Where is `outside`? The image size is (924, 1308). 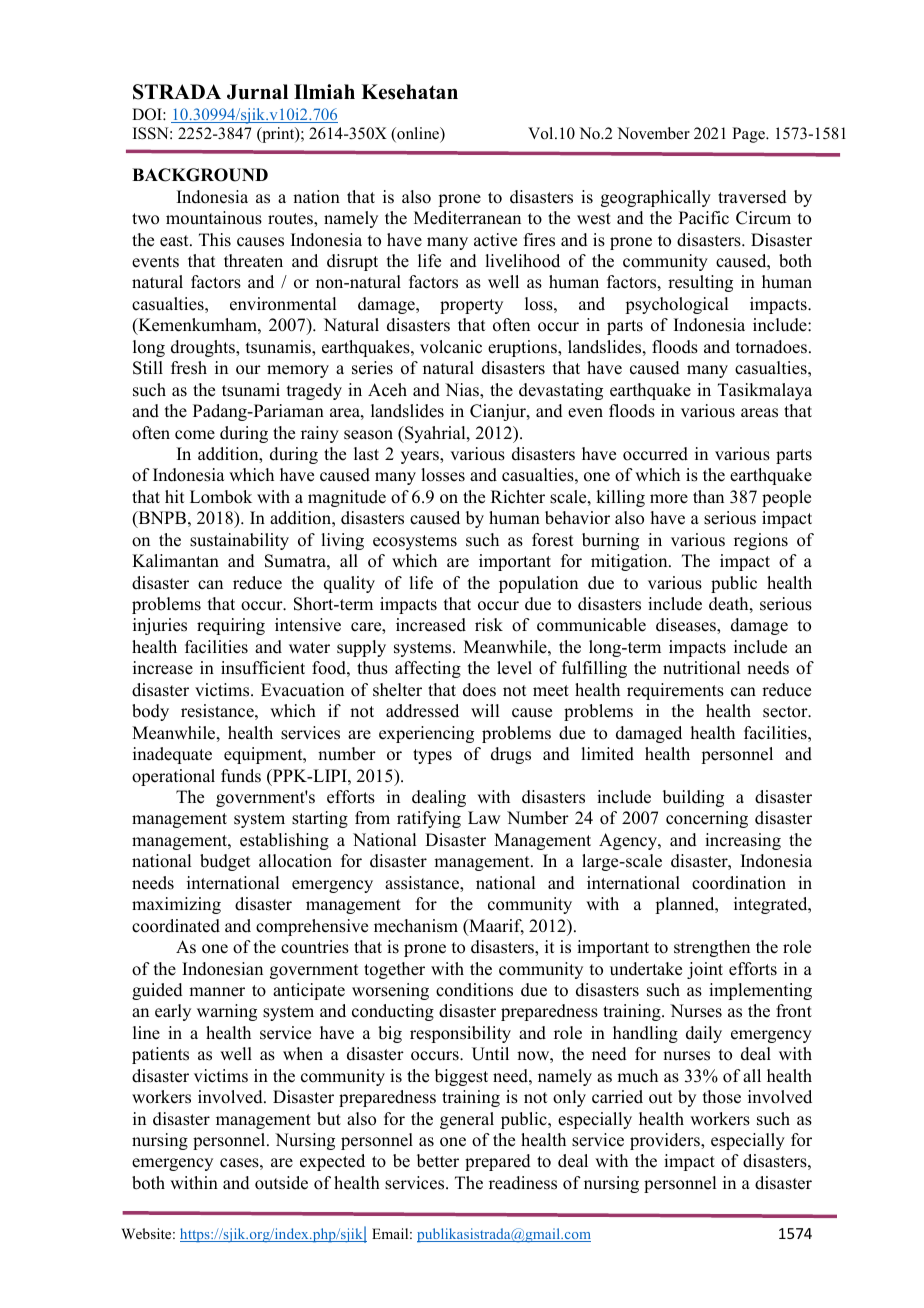
outside is located at coordinates (281, 1183).
